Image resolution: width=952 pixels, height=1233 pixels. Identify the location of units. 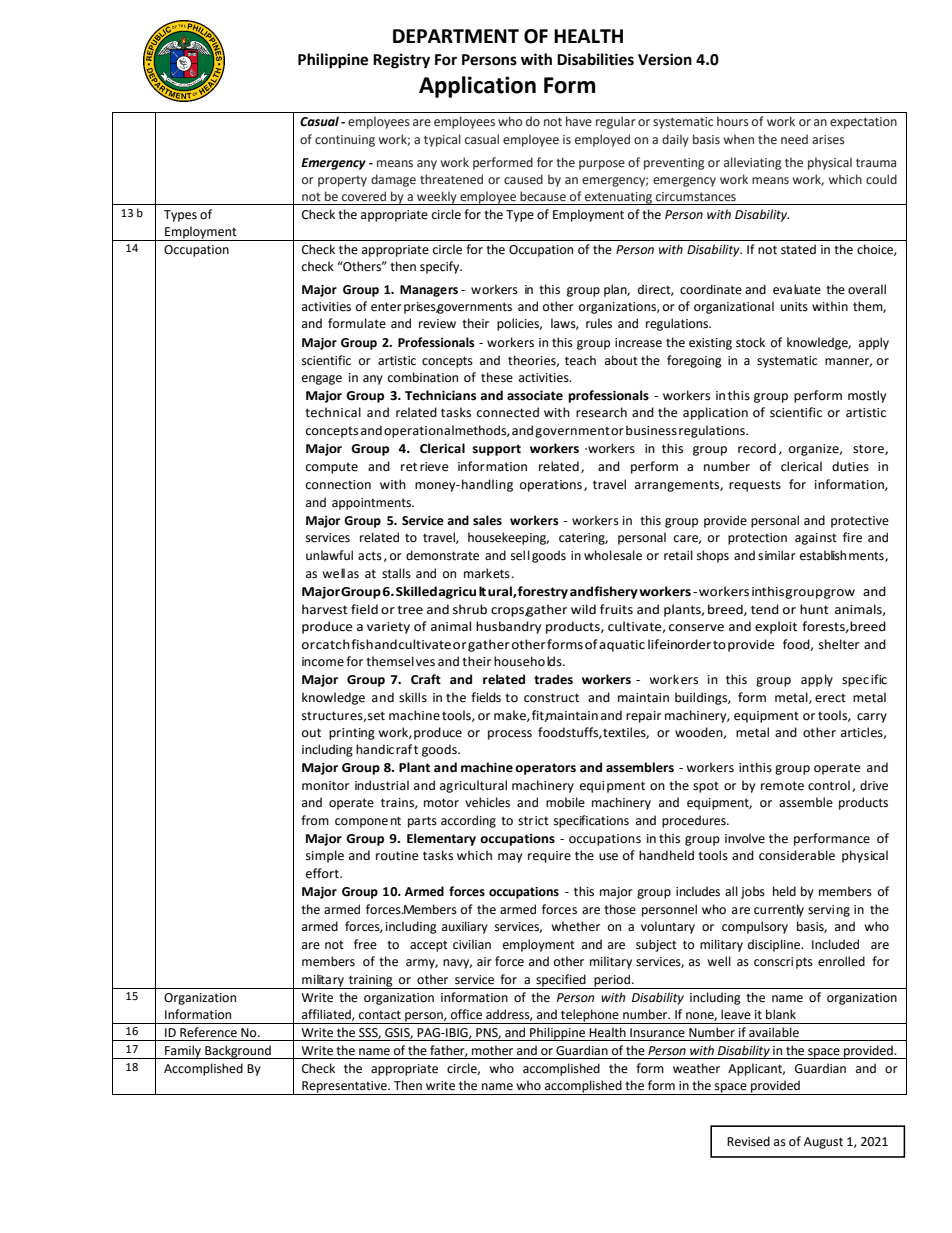
(794, 307).
